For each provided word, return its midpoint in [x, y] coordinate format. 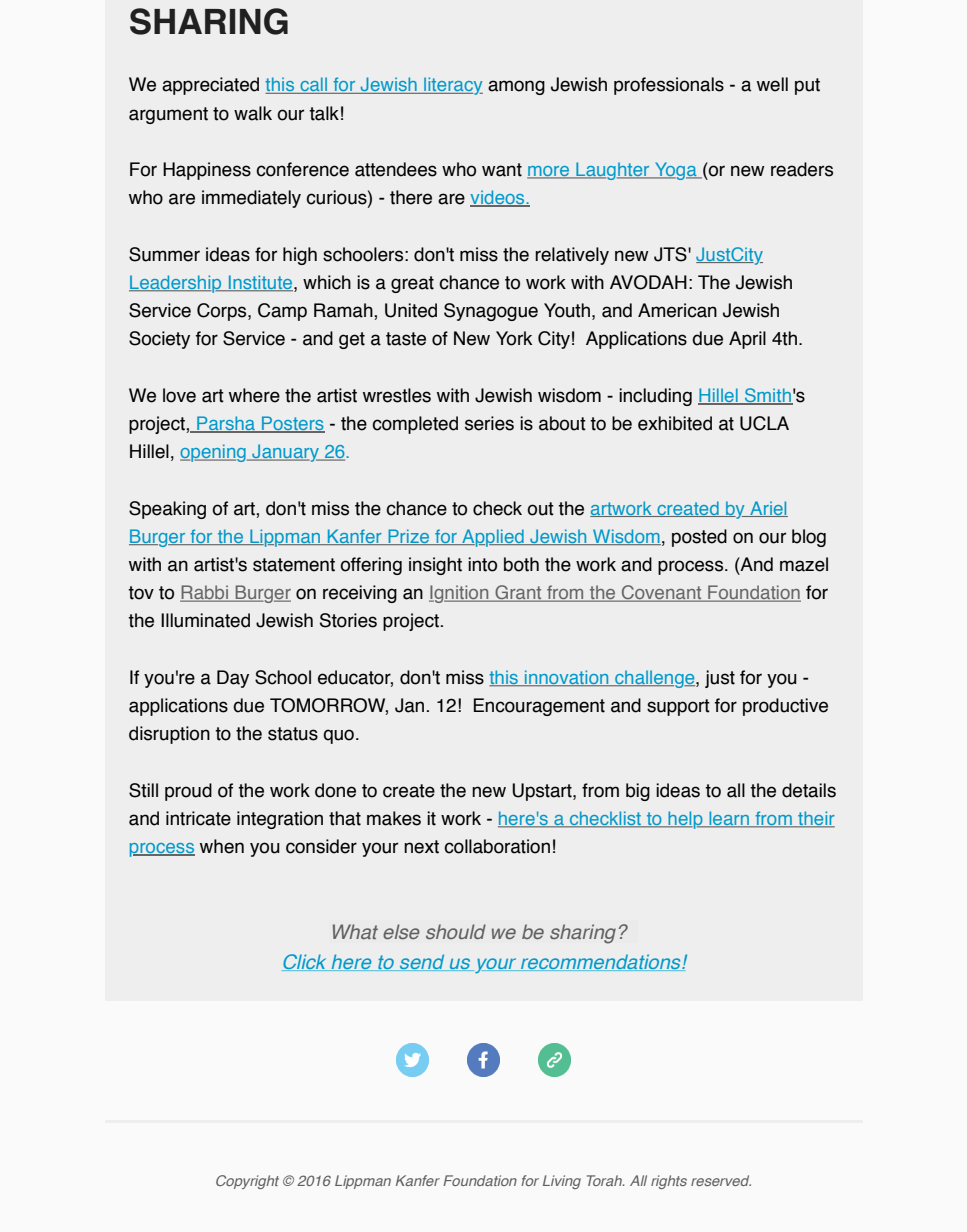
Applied [493, 538]
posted [699, 538]
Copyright [247, 1182]
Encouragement [539, 707]
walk [253, 113]
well [772, 84]
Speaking [167, 510]
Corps [223, 312]
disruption [169, 735]
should [456, 931]
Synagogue [491, 312]
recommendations [601, 962]
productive [785, 707]
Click [305, 962]
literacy [452, 86]
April [747, 340]
